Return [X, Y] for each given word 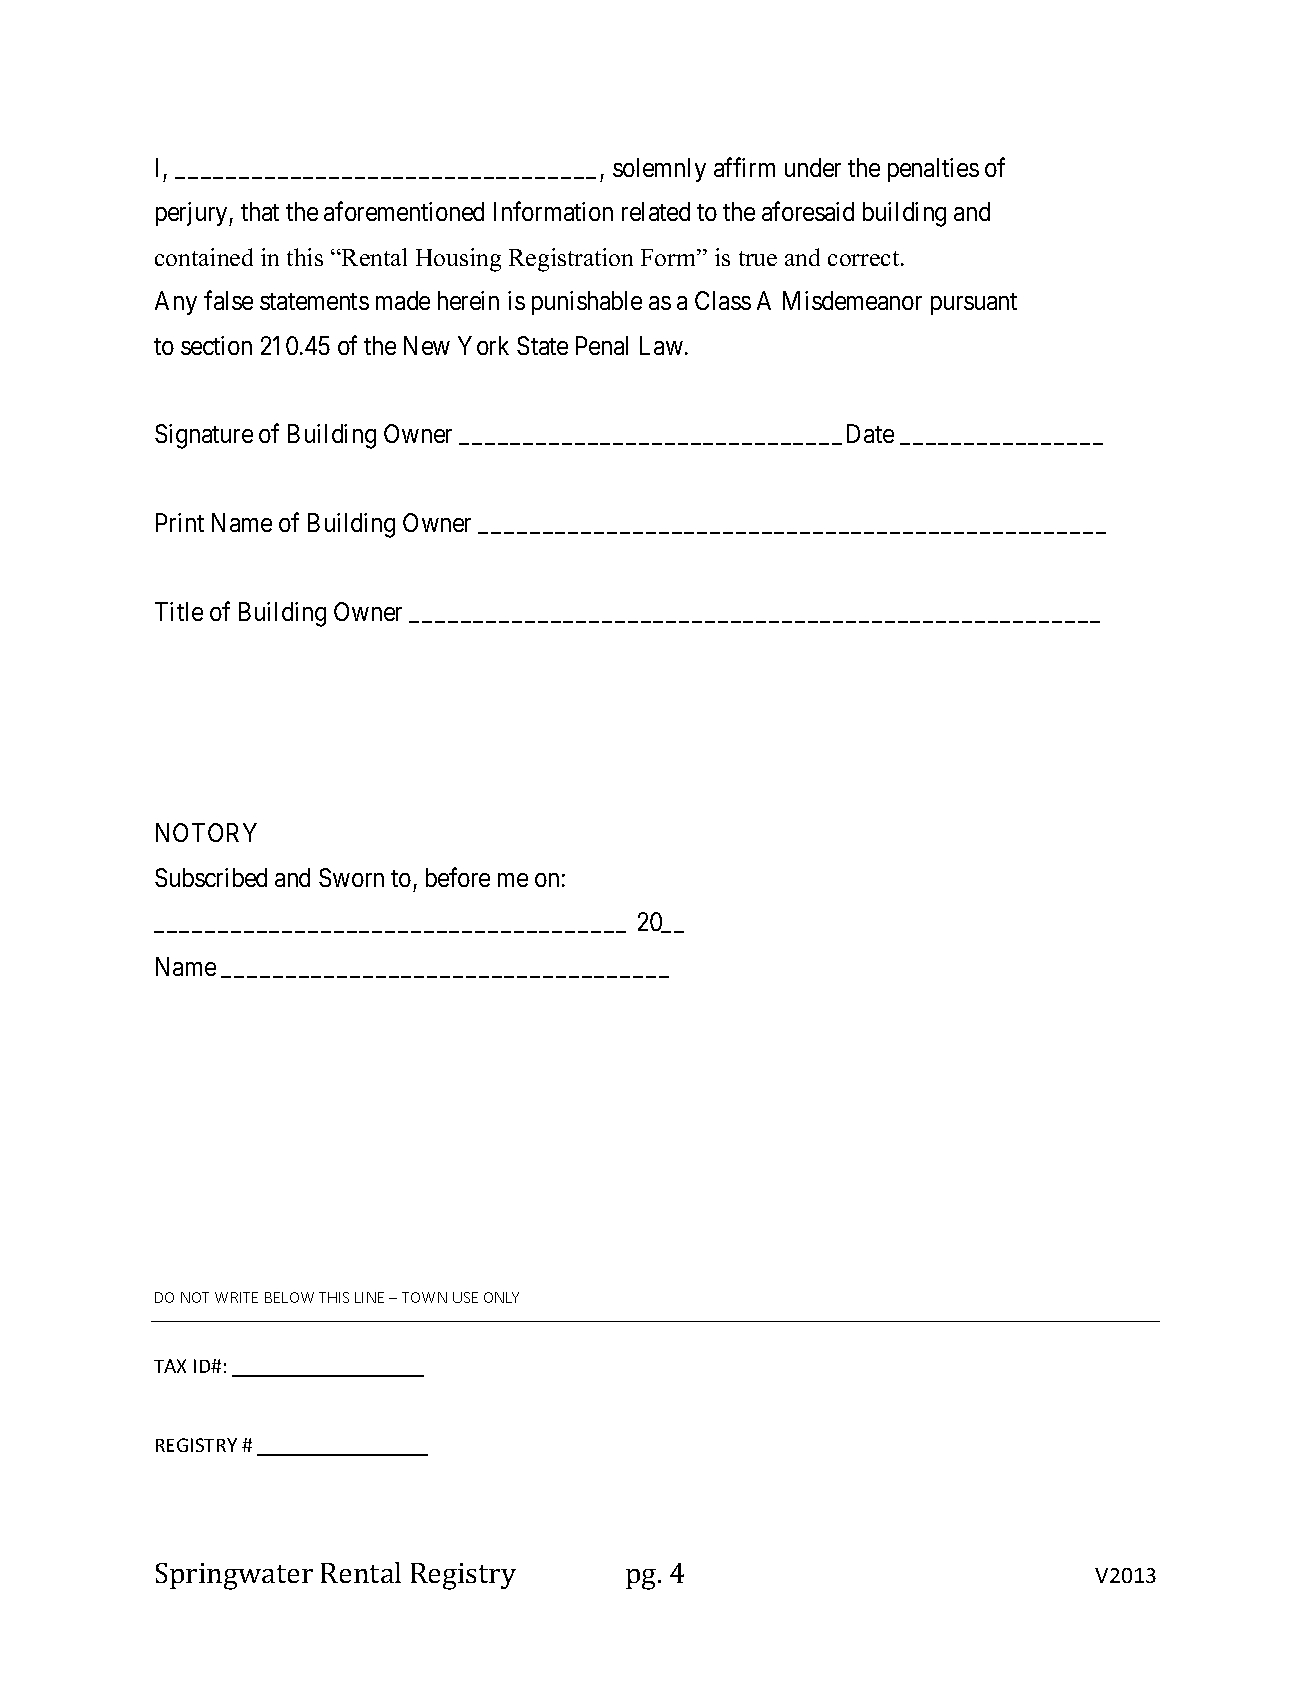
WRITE [236, 1297]
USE [465, 1297]
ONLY [501, 1297]
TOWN [424, 1297]
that [260, 211]
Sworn [351, 877]
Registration [571, 260]
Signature [204, 436]
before [458, 877]
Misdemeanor [852, 300]
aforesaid [808, 211]
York [483, 345]
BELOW [289, 1297]
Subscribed [211, 877]
